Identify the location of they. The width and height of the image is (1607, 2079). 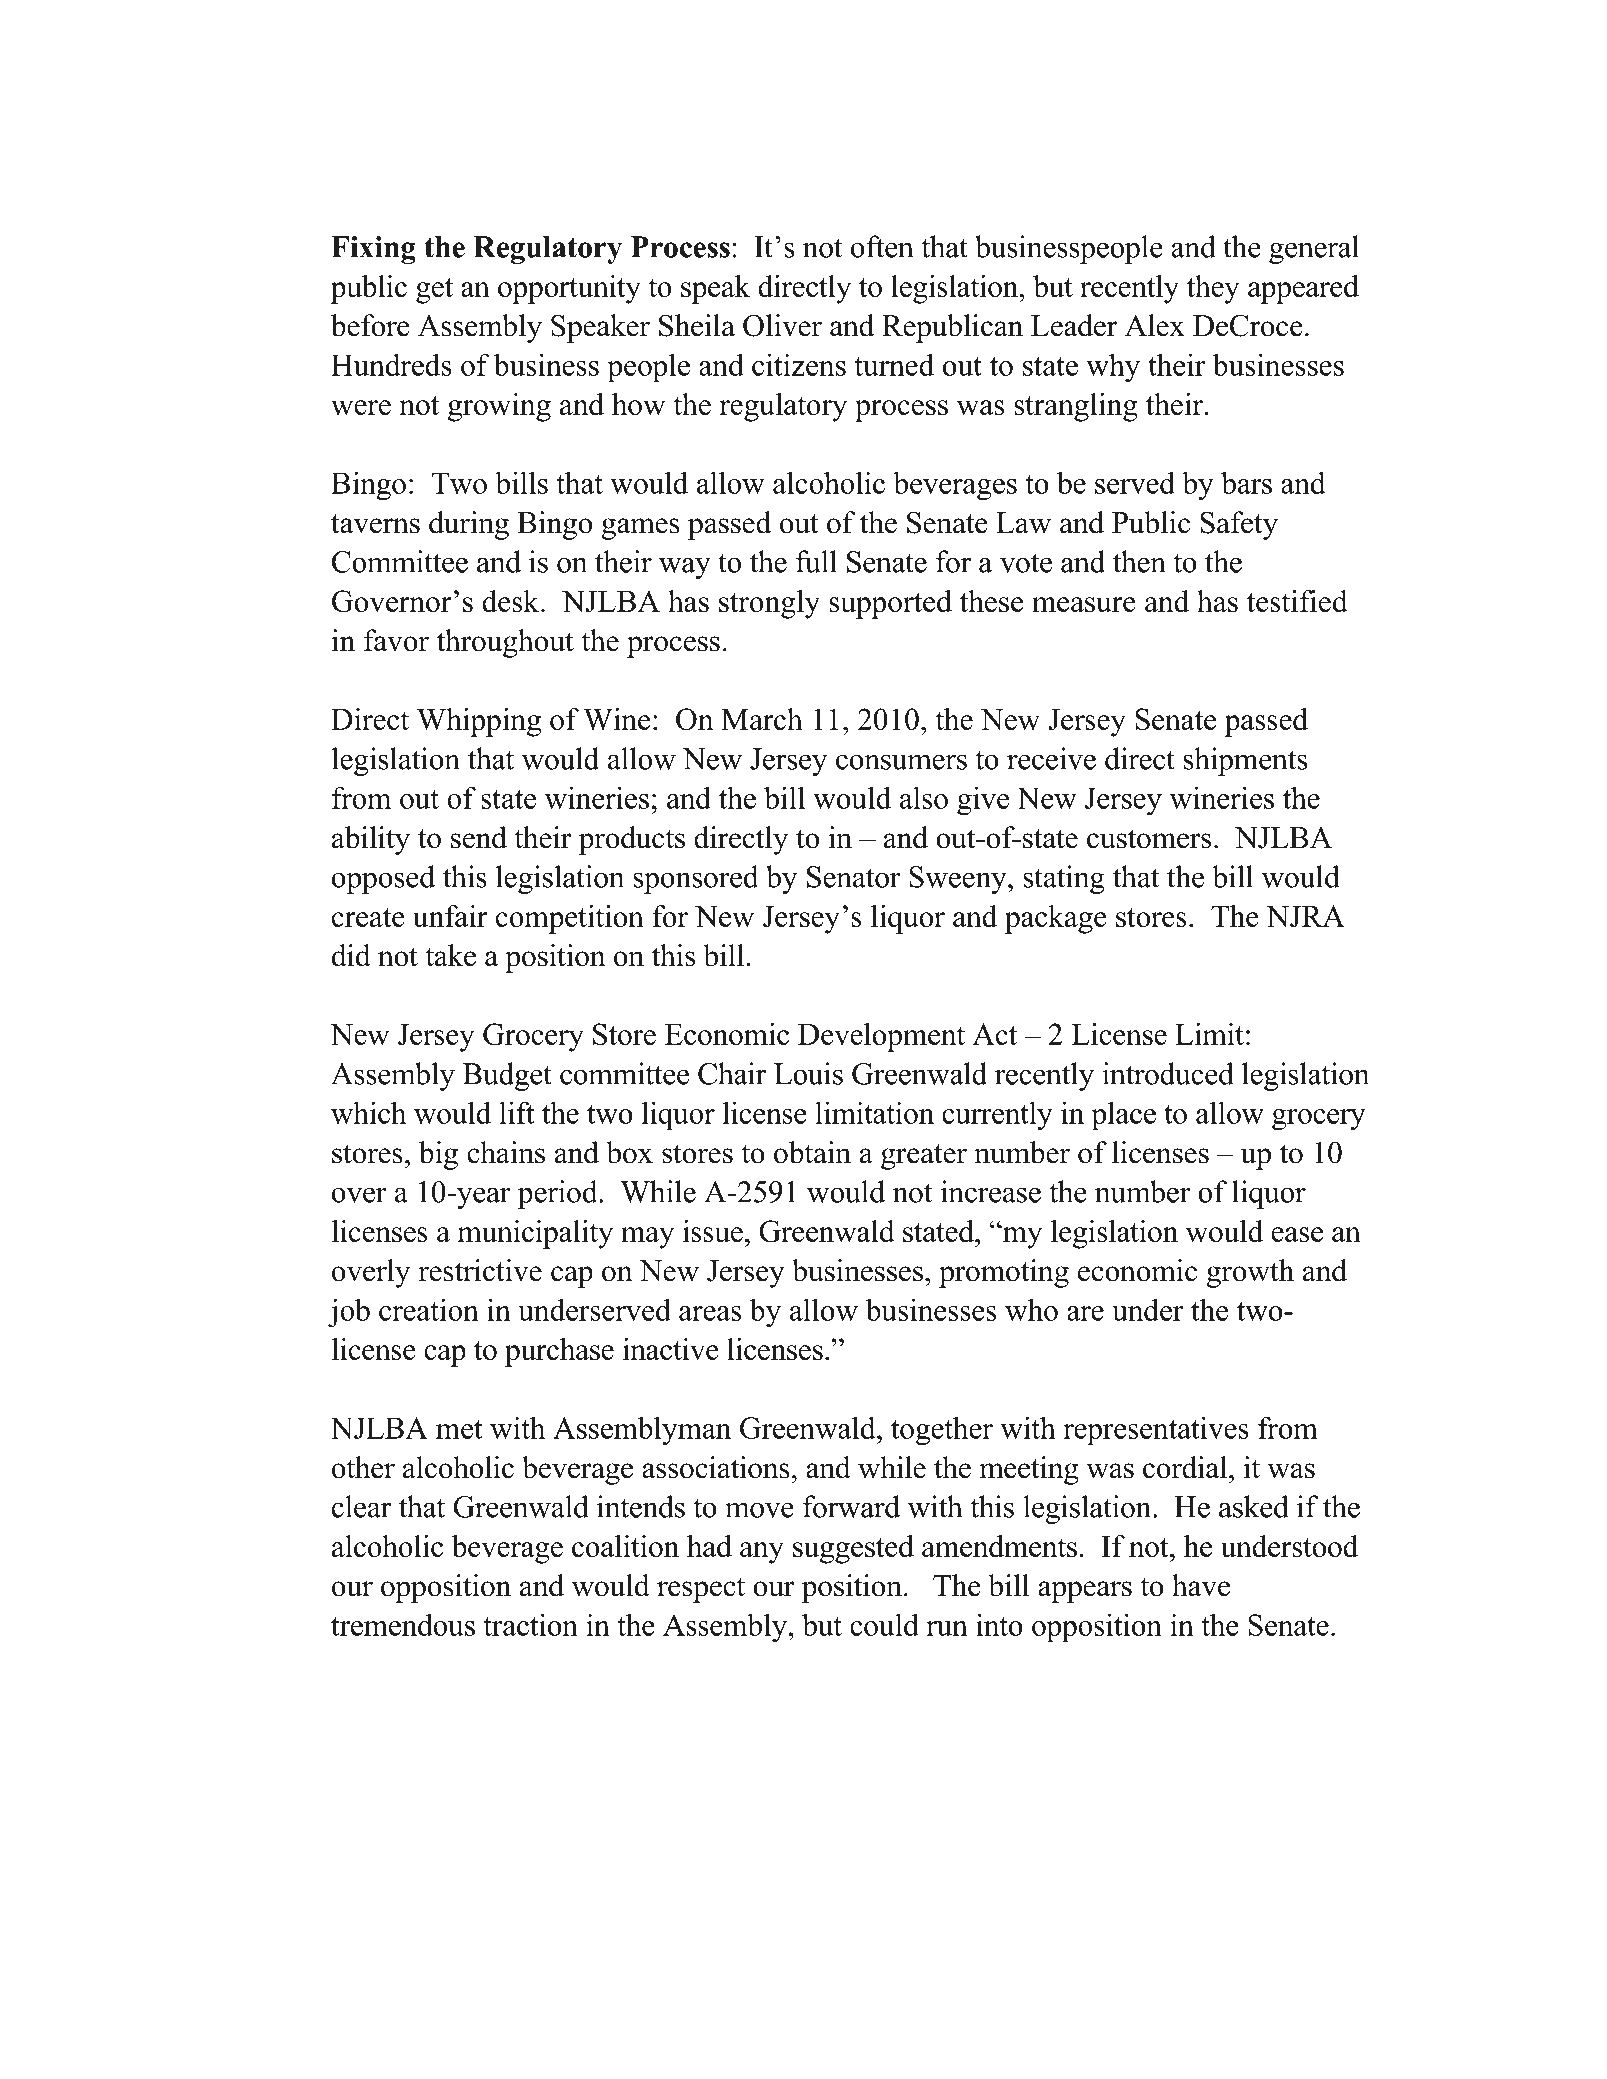
(1213, 289).
